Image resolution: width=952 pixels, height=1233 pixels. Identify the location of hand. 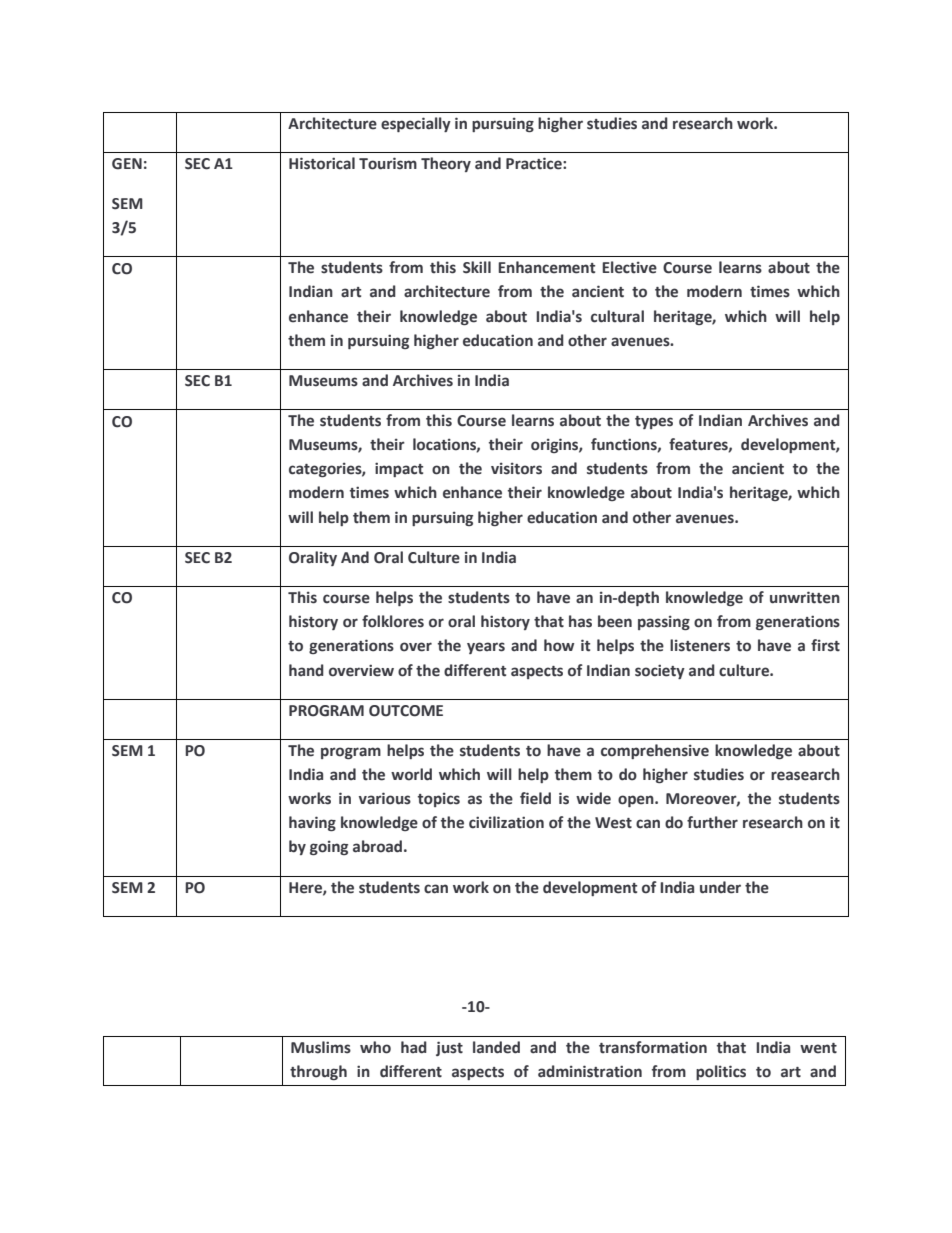
(306, 670).
